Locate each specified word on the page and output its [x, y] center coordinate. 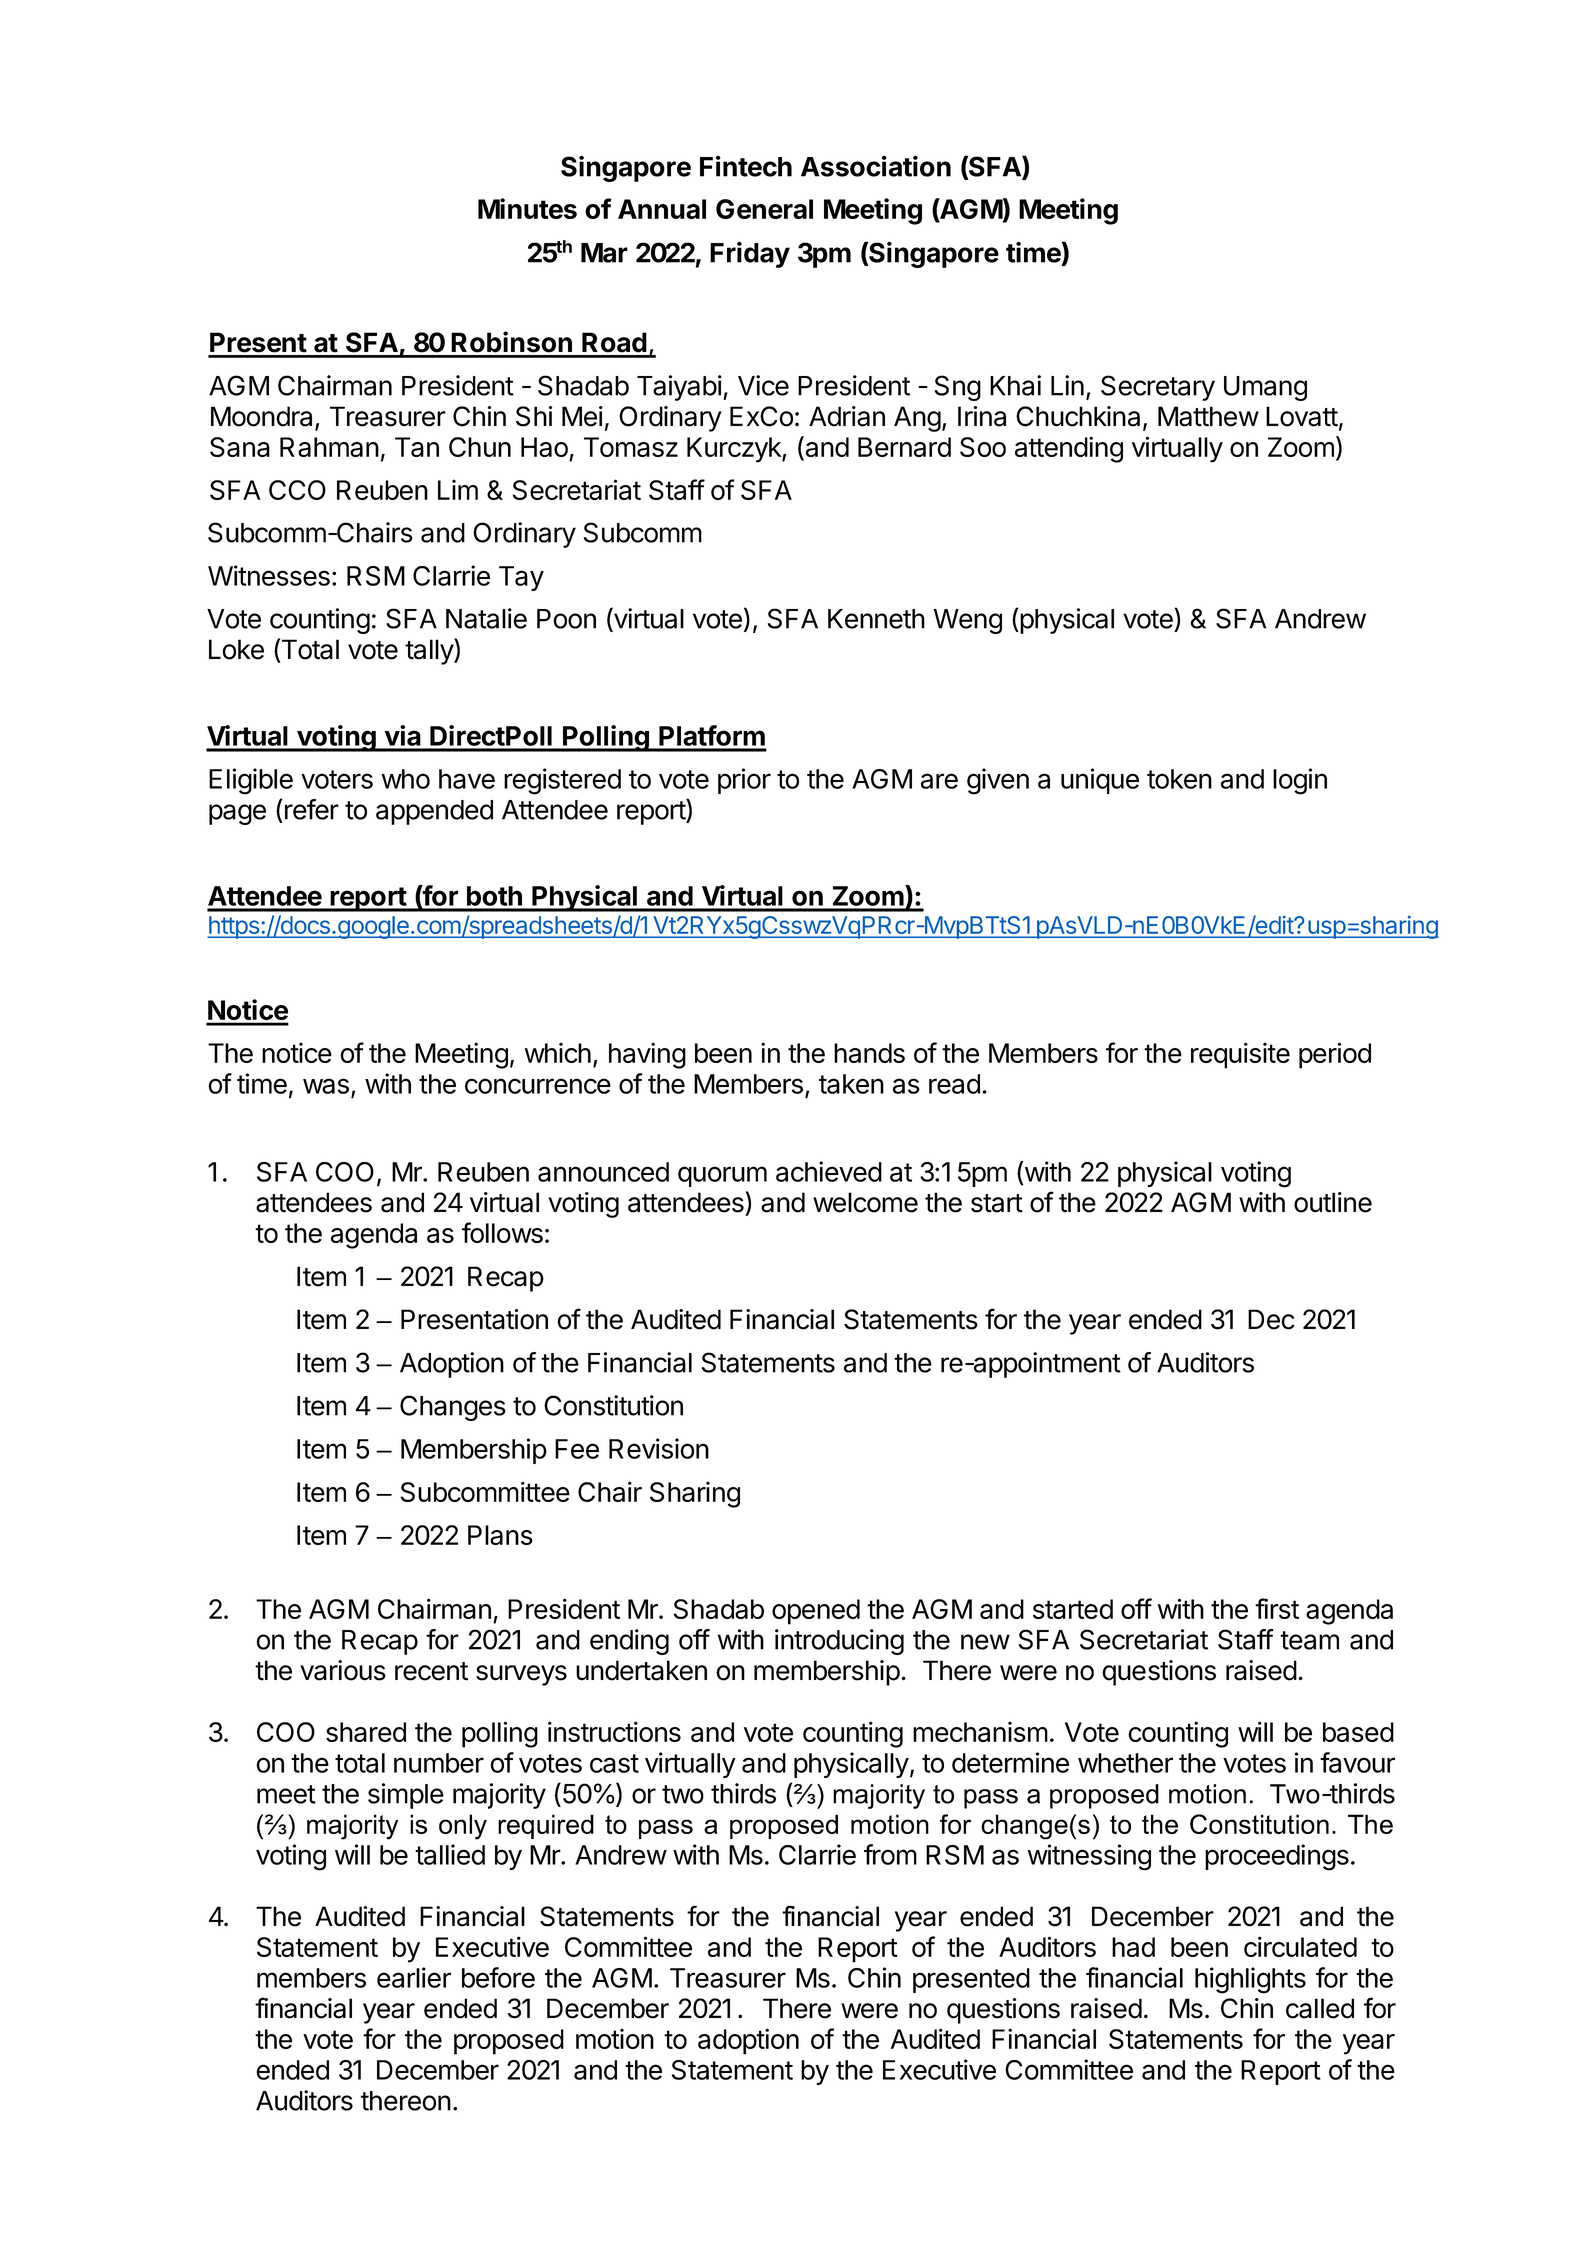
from [890, 1854]
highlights [1250, 1980]
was [326, 1086]
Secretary [1158, 388]
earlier [414, 1977]
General [764, 209]
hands [869, 1053]
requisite [1240, 1055]
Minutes [527, 208]
